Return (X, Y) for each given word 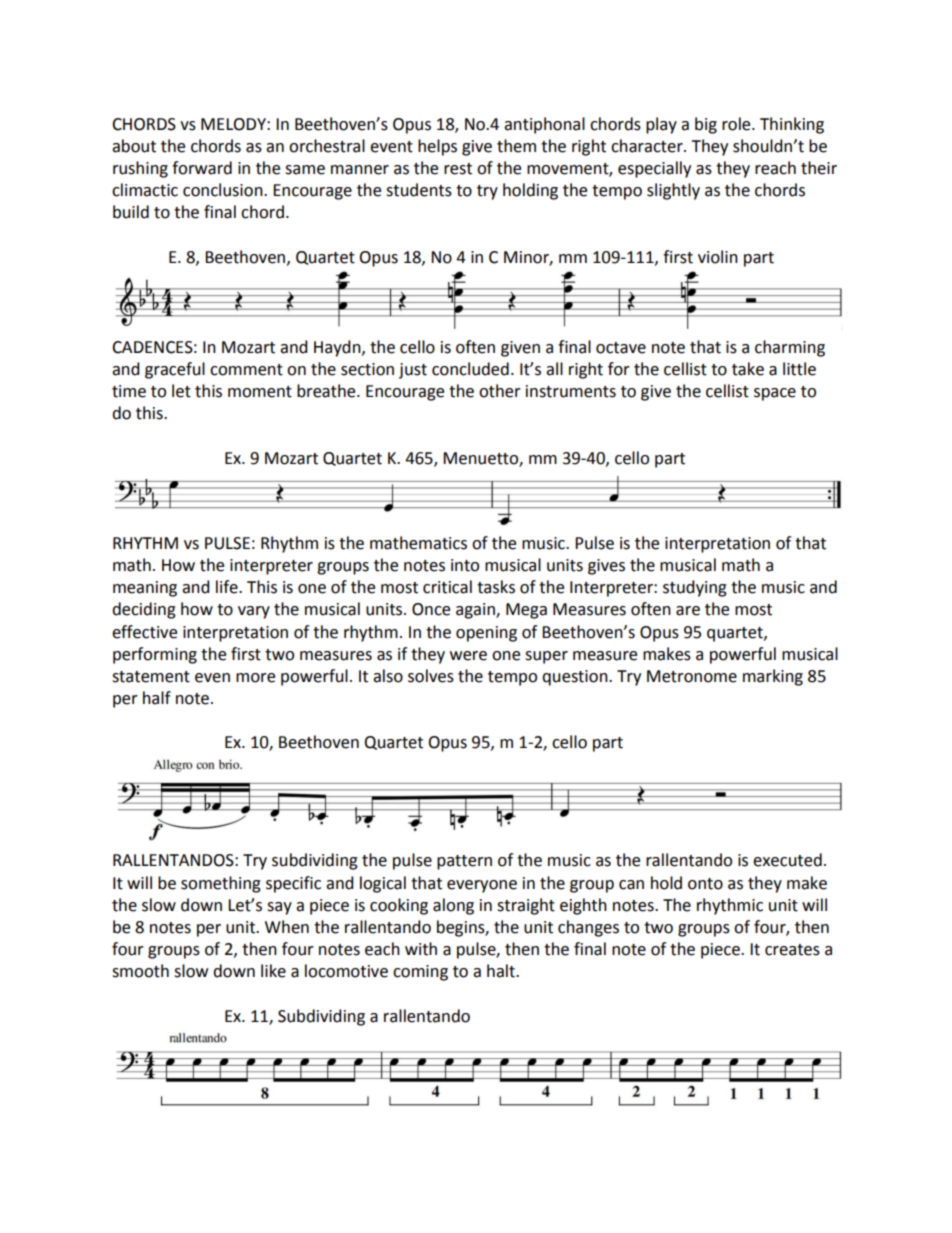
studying (695, 588)
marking (773, 677)
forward (202, 168)
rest (458, 169)
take (748, 369)
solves (431, 676)
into (465, 565)
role (737, 124)
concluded (470, 369)
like (273, 971)
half (157, 698)
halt (502, 971)
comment (246, 370)
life (228, 587)
